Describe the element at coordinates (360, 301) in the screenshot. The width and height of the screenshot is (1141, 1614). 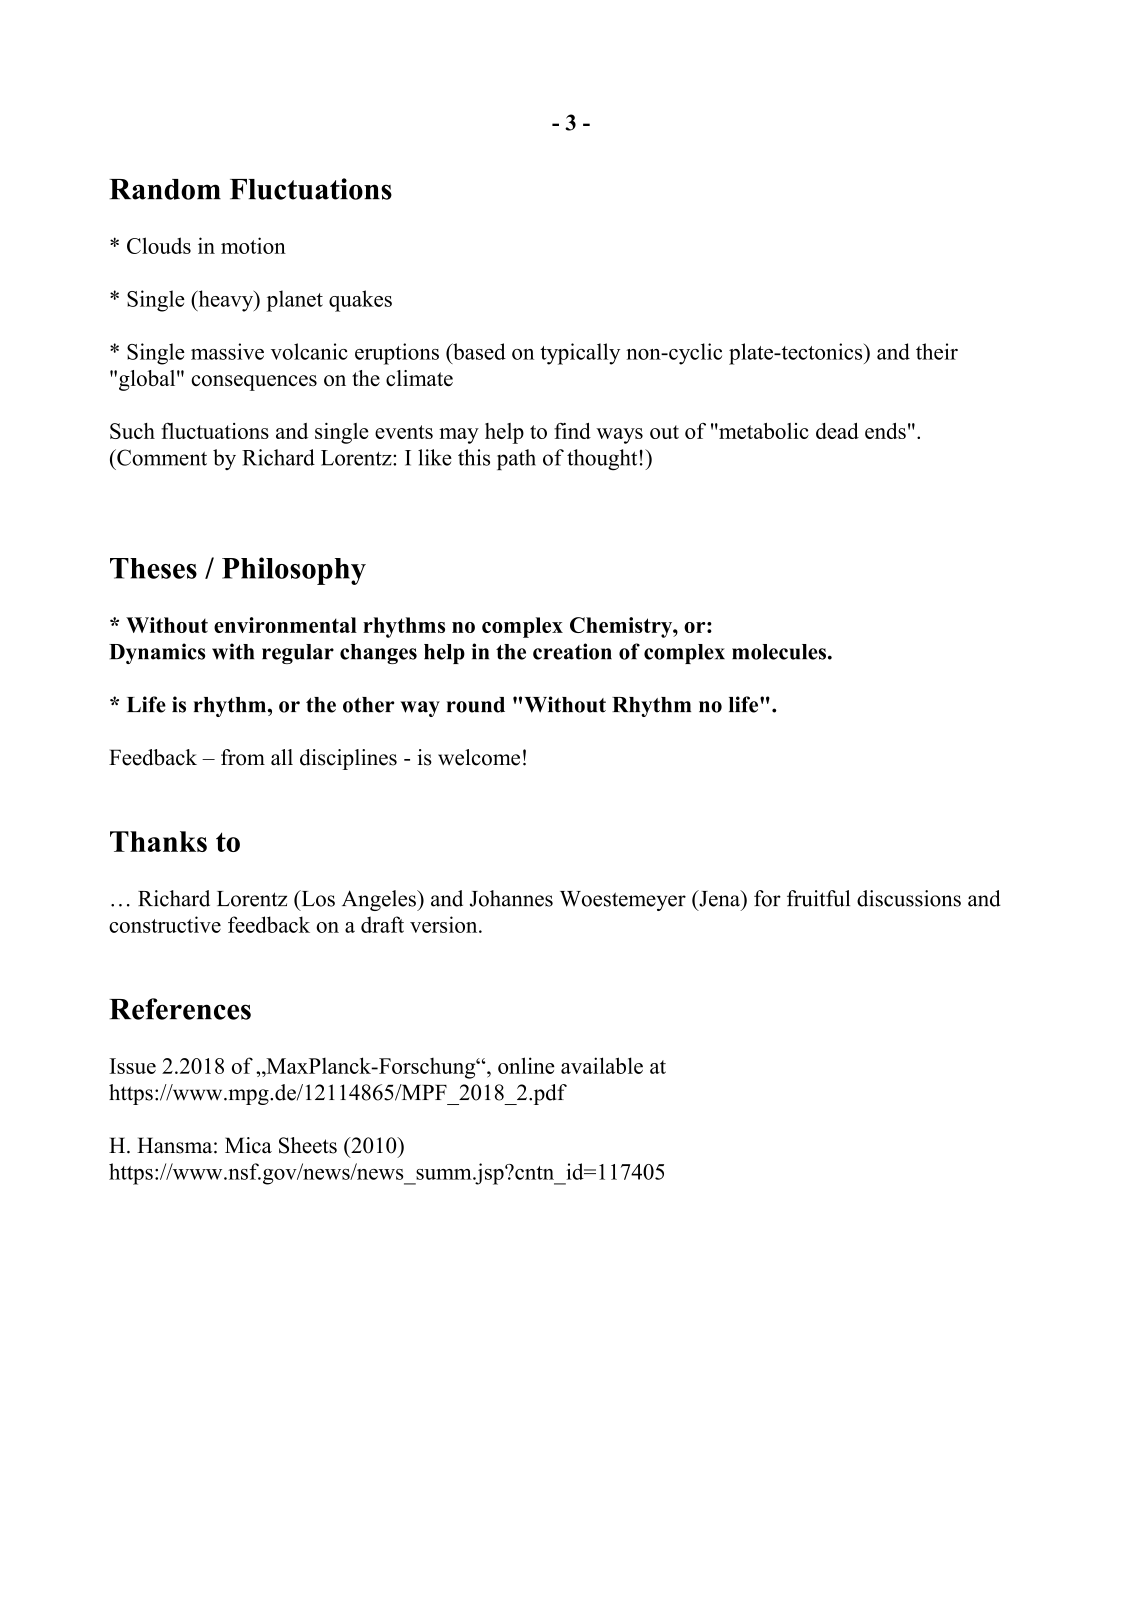
I see `quakes` at that location.
